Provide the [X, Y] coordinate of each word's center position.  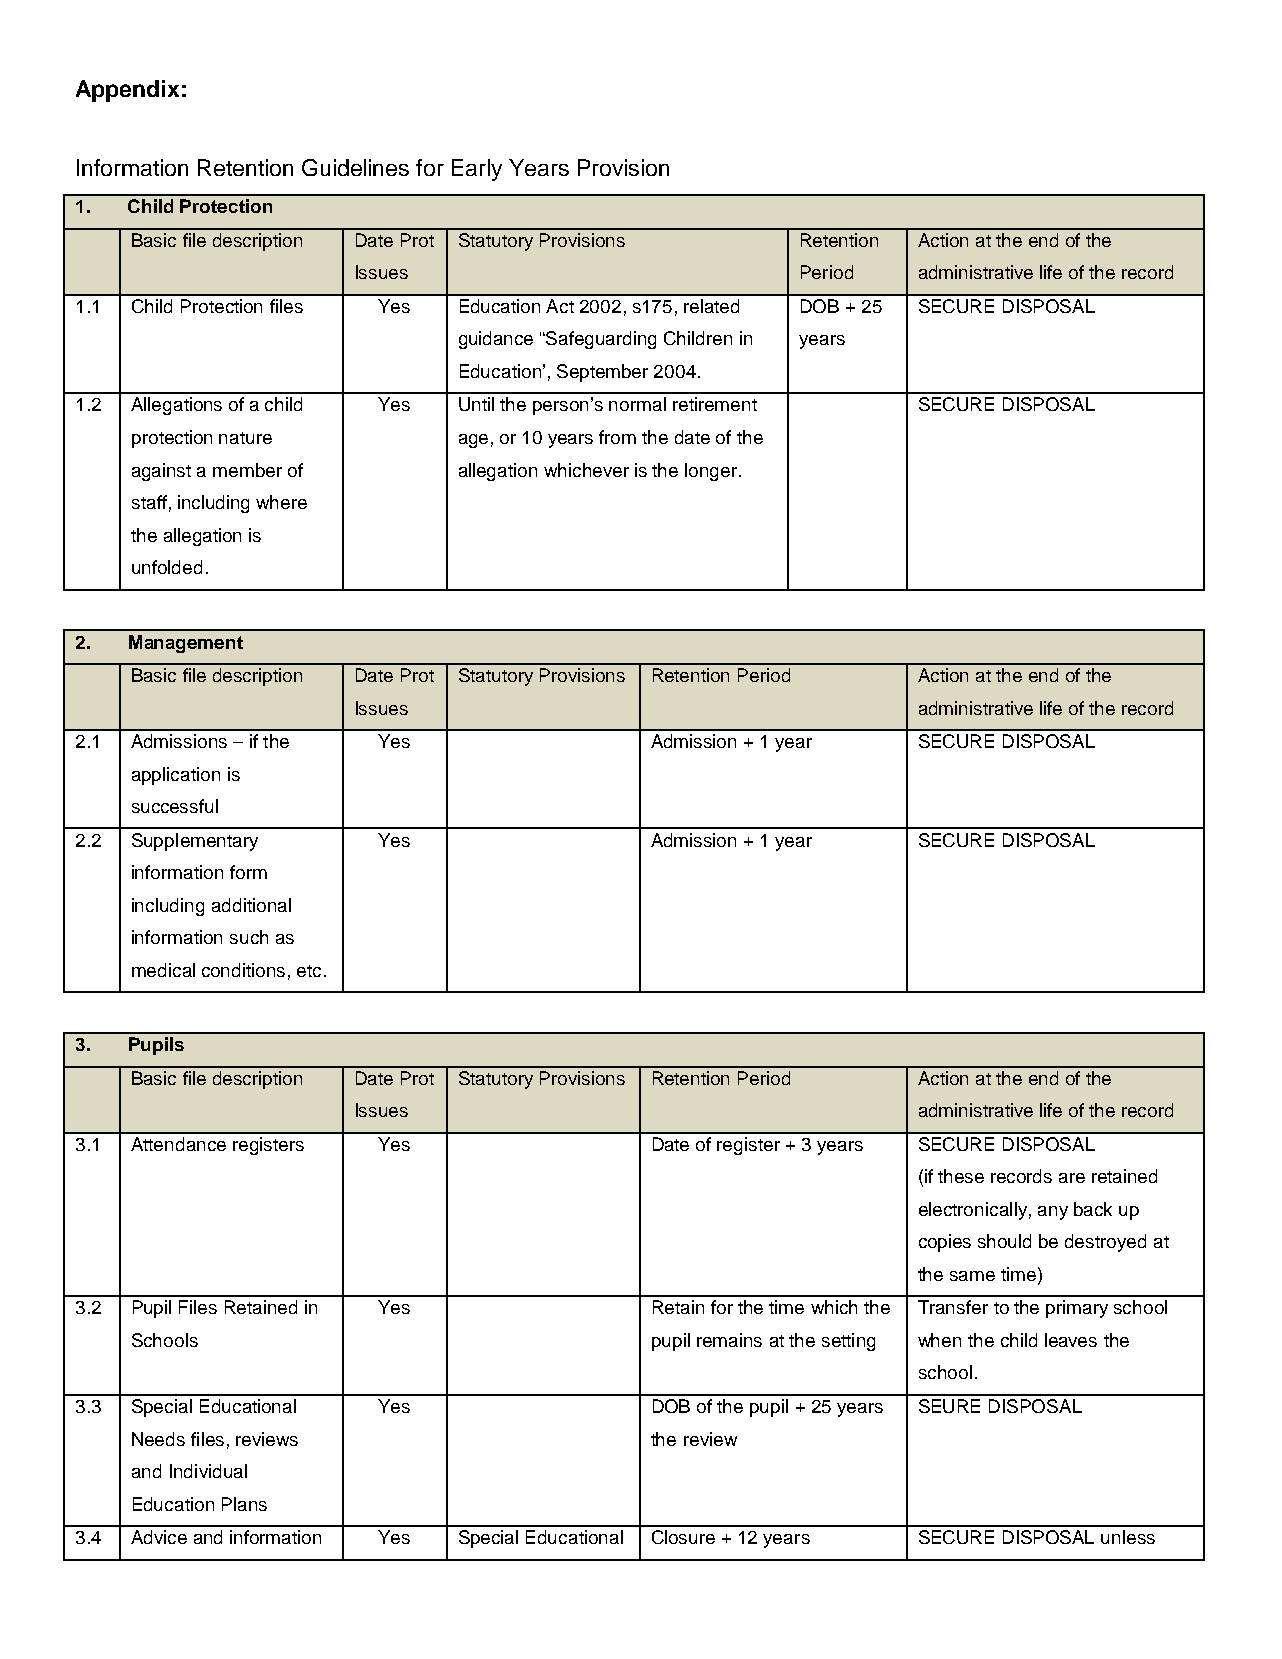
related [711, 306]
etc [309, 971]
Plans [244, 1504]
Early [477, 170]
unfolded [167, 567]
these [961, 1176]
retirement [715, 404]
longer [711, 472]
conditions [243, 970]
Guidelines [355, 167]
